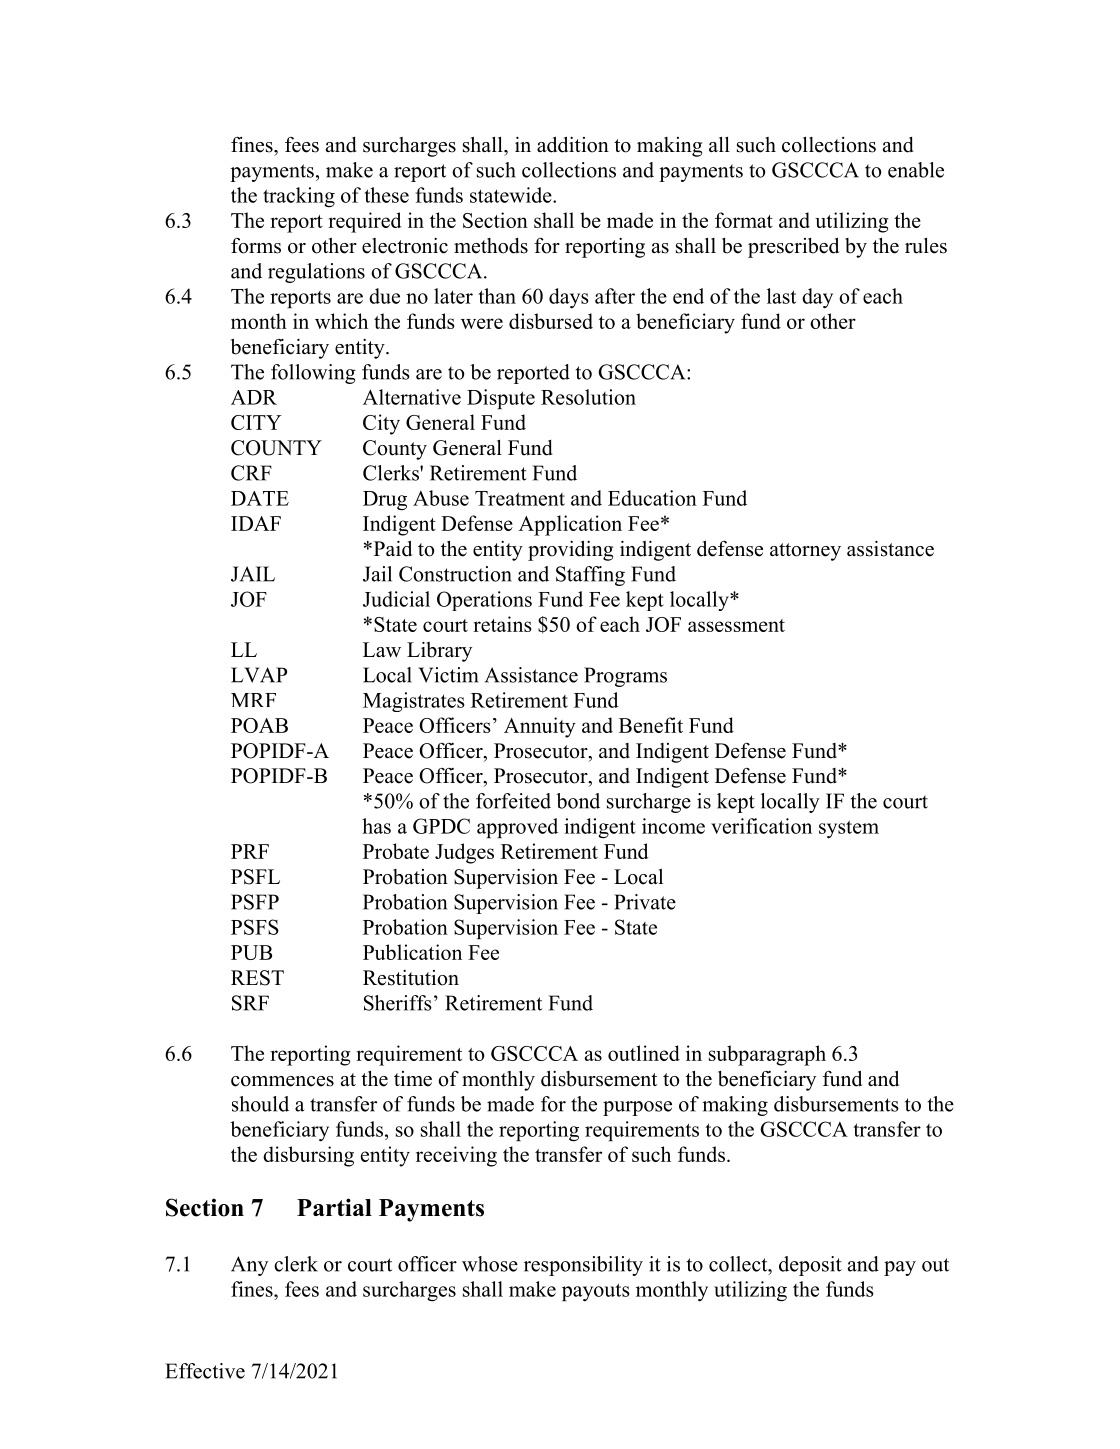 The image size is (1120, 1449). Describe the element at coordinates (810, 1266) in the image. I see `deposit` at that location.
